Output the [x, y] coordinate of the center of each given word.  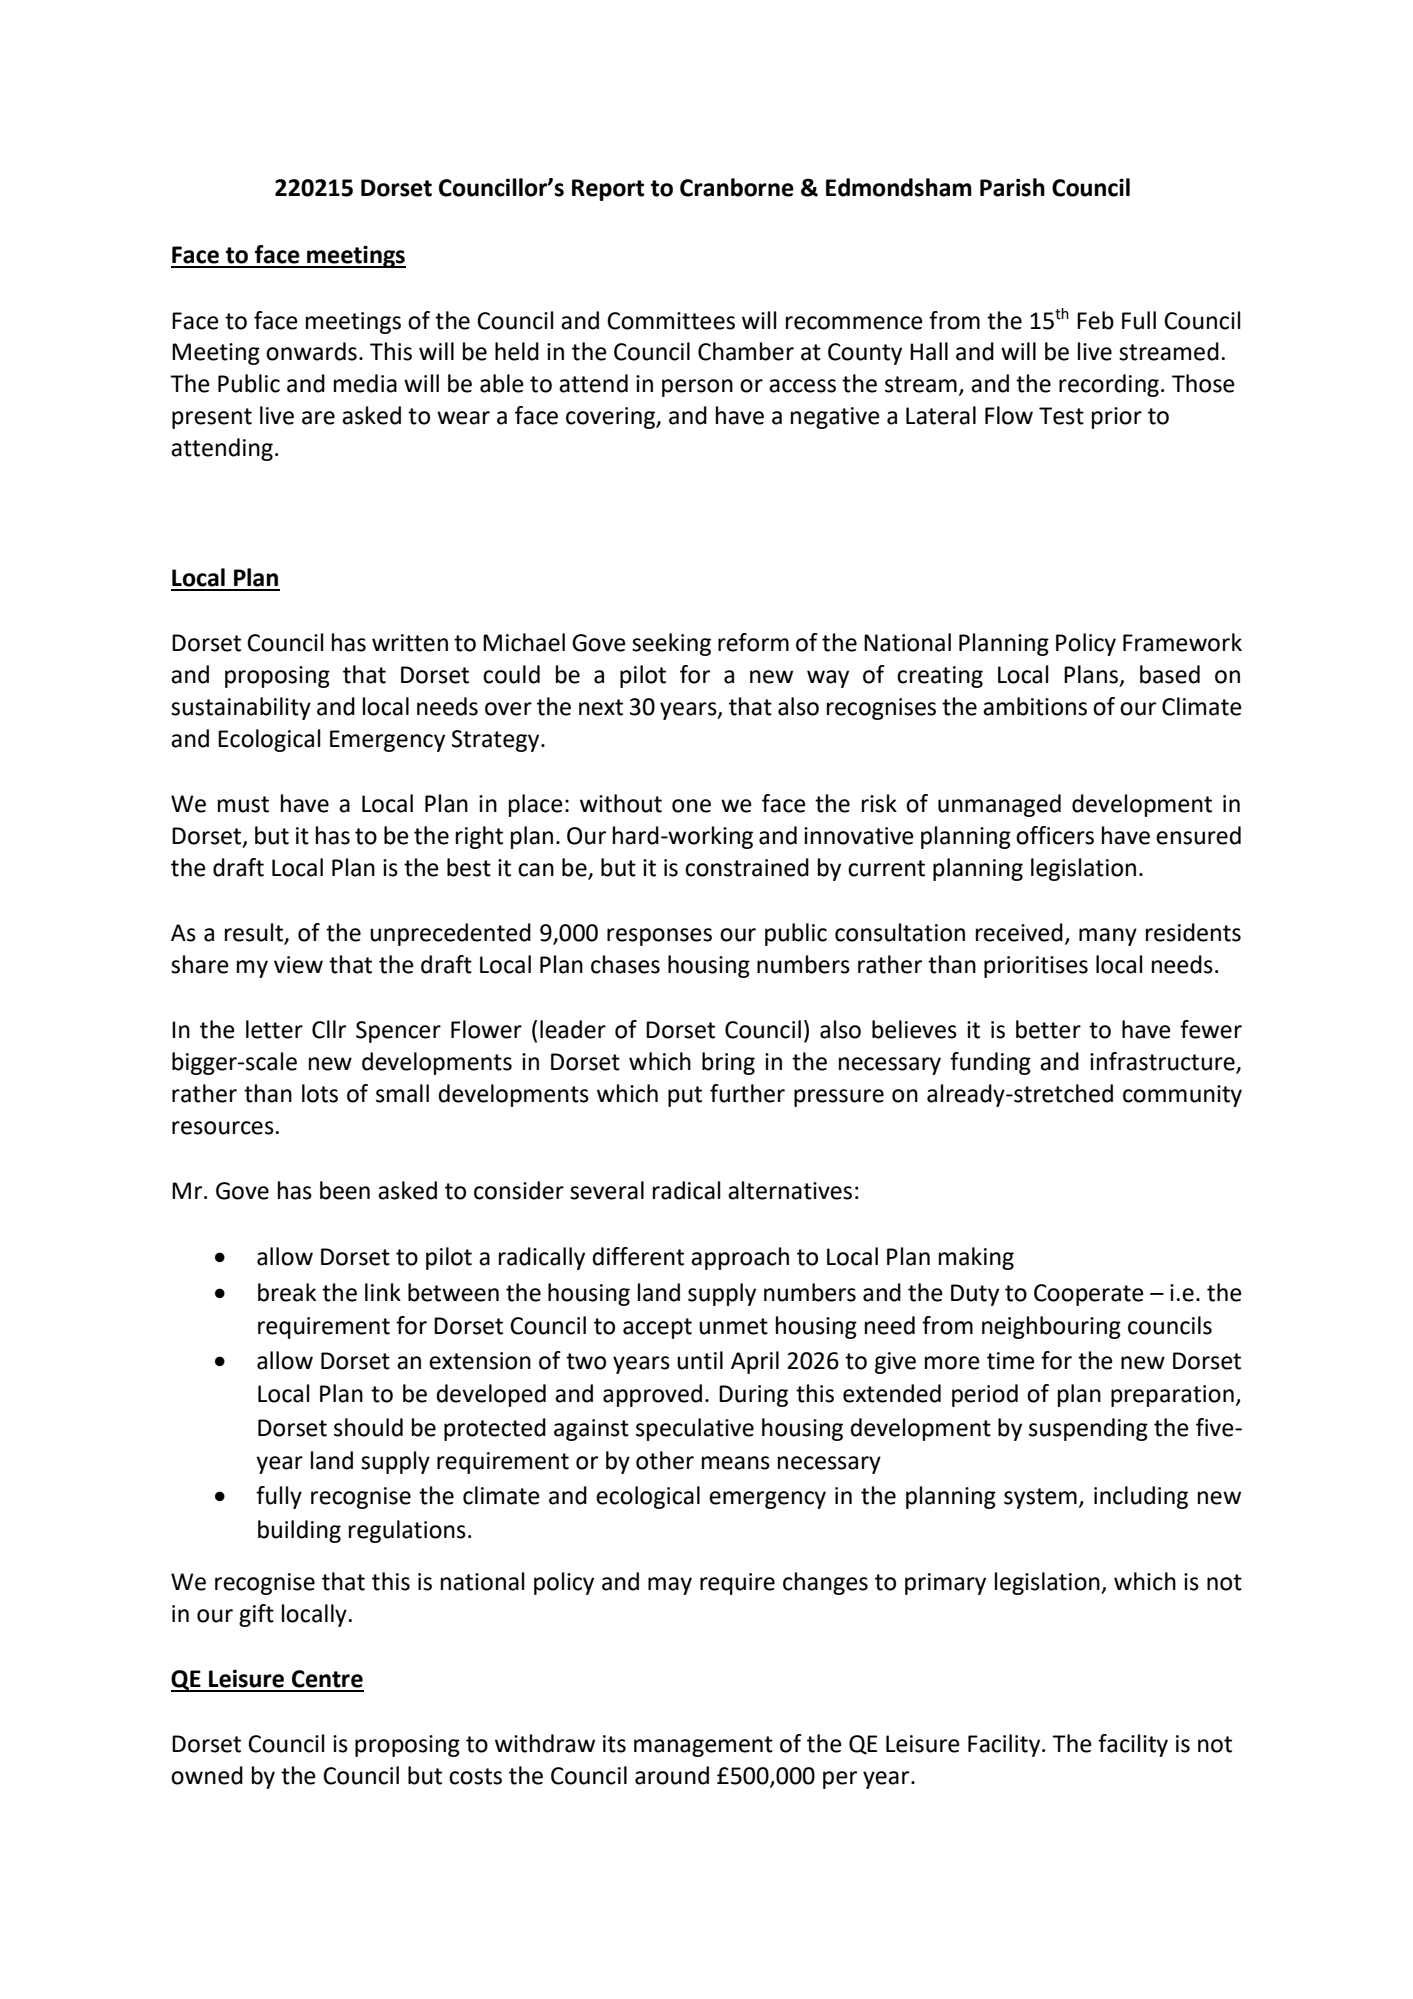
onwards [311, 351]
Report [608, 190]
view [298, 965]
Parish [1012, 187]
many [1108, 937]
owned [207, 1775]
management [703, 1746]
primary [945, 1584]
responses [659, 937]
